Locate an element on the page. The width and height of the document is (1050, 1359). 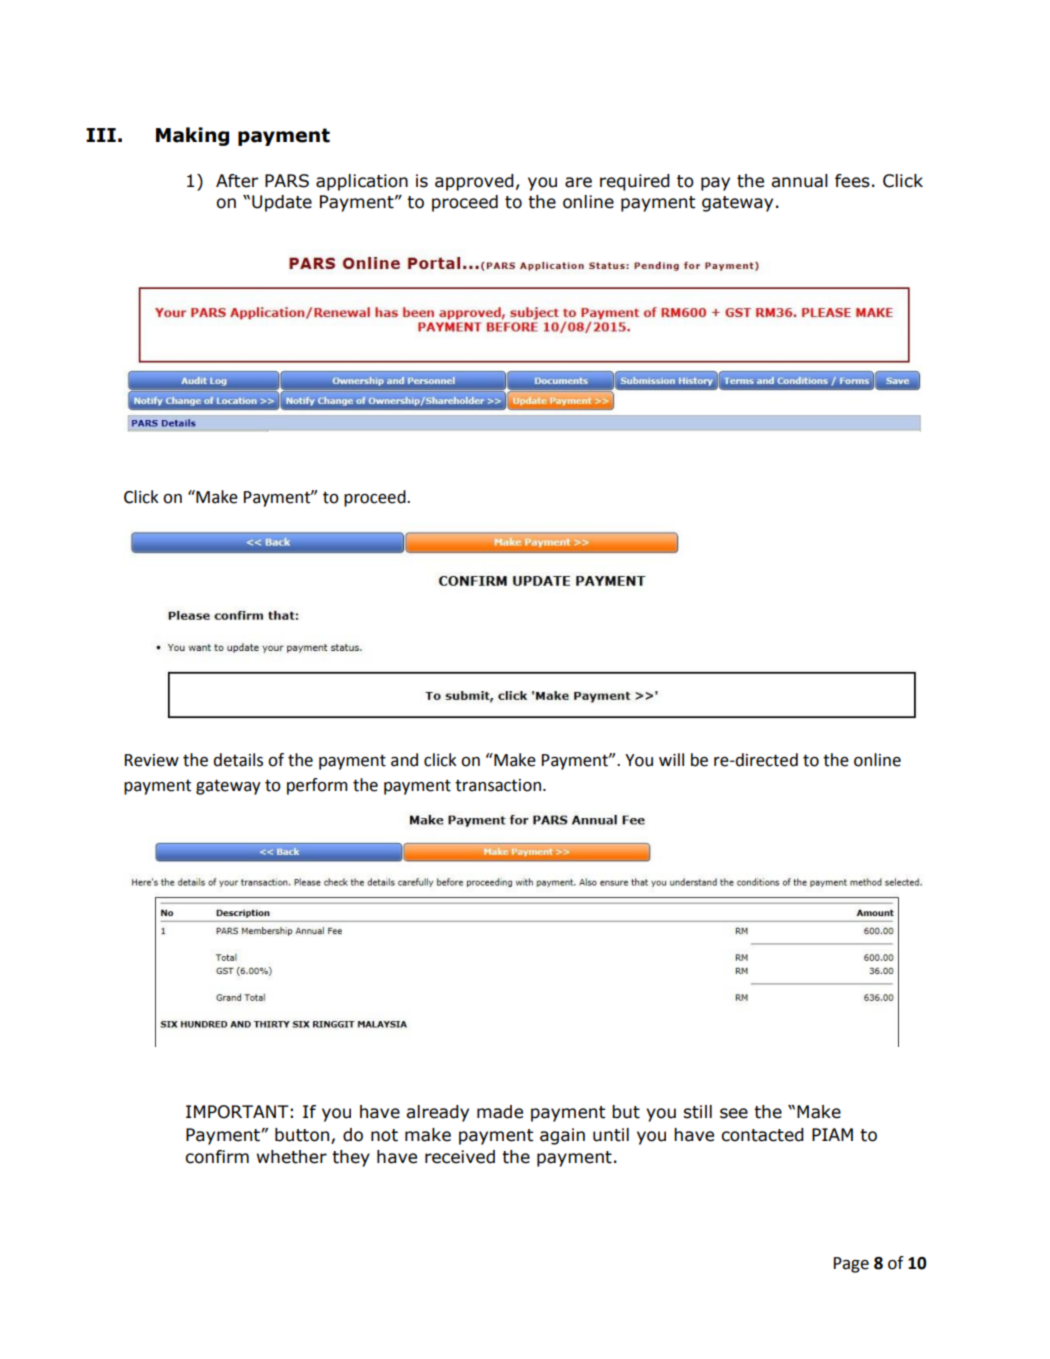
annual is located at coordinates (799, 181).
